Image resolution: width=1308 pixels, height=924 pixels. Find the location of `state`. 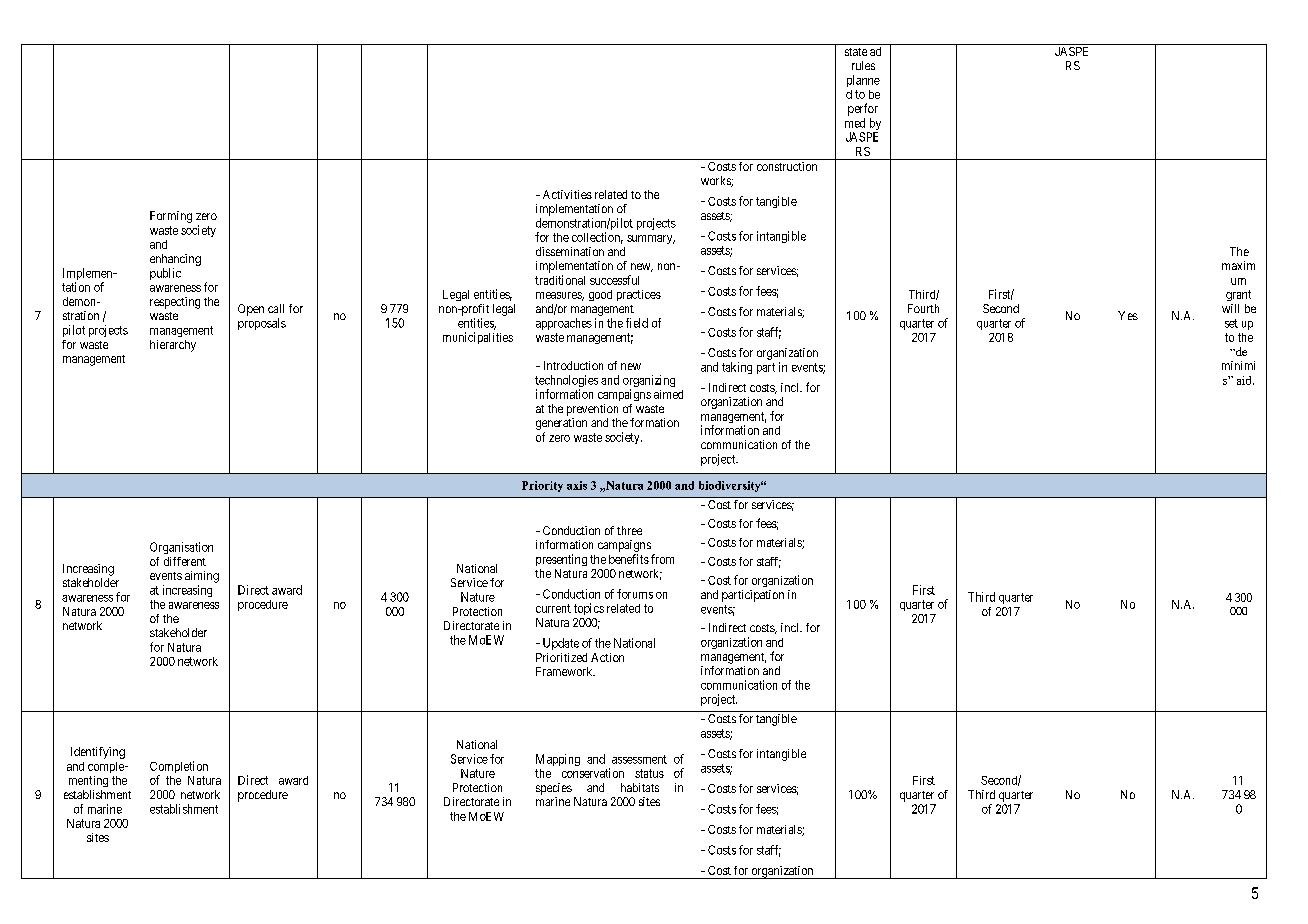

state is located at coordinates (856, 52).
